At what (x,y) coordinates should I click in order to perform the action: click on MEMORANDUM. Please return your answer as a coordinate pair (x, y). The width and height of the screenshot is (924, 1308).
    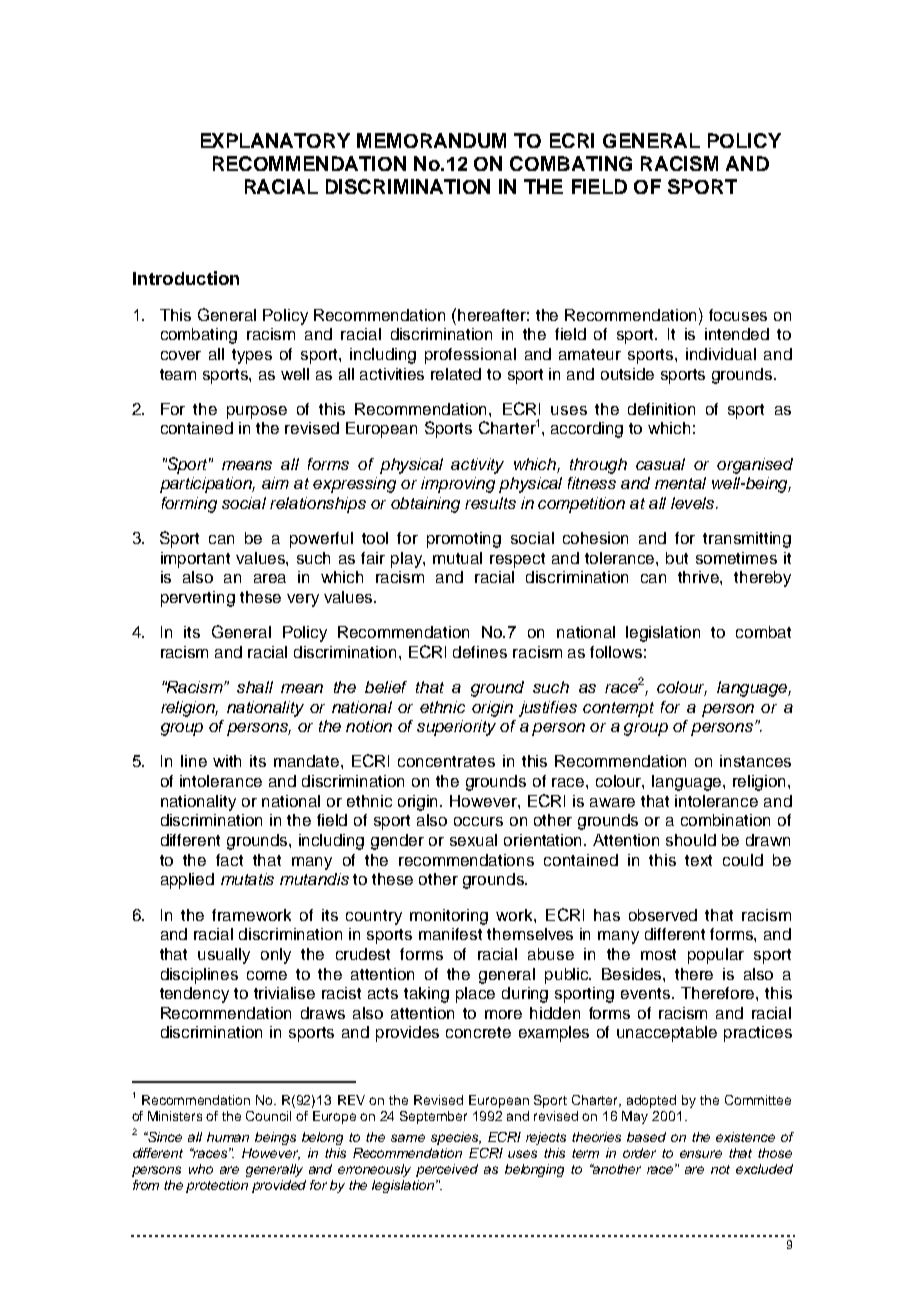
    Looking at the image, I should click on (431, 140).
